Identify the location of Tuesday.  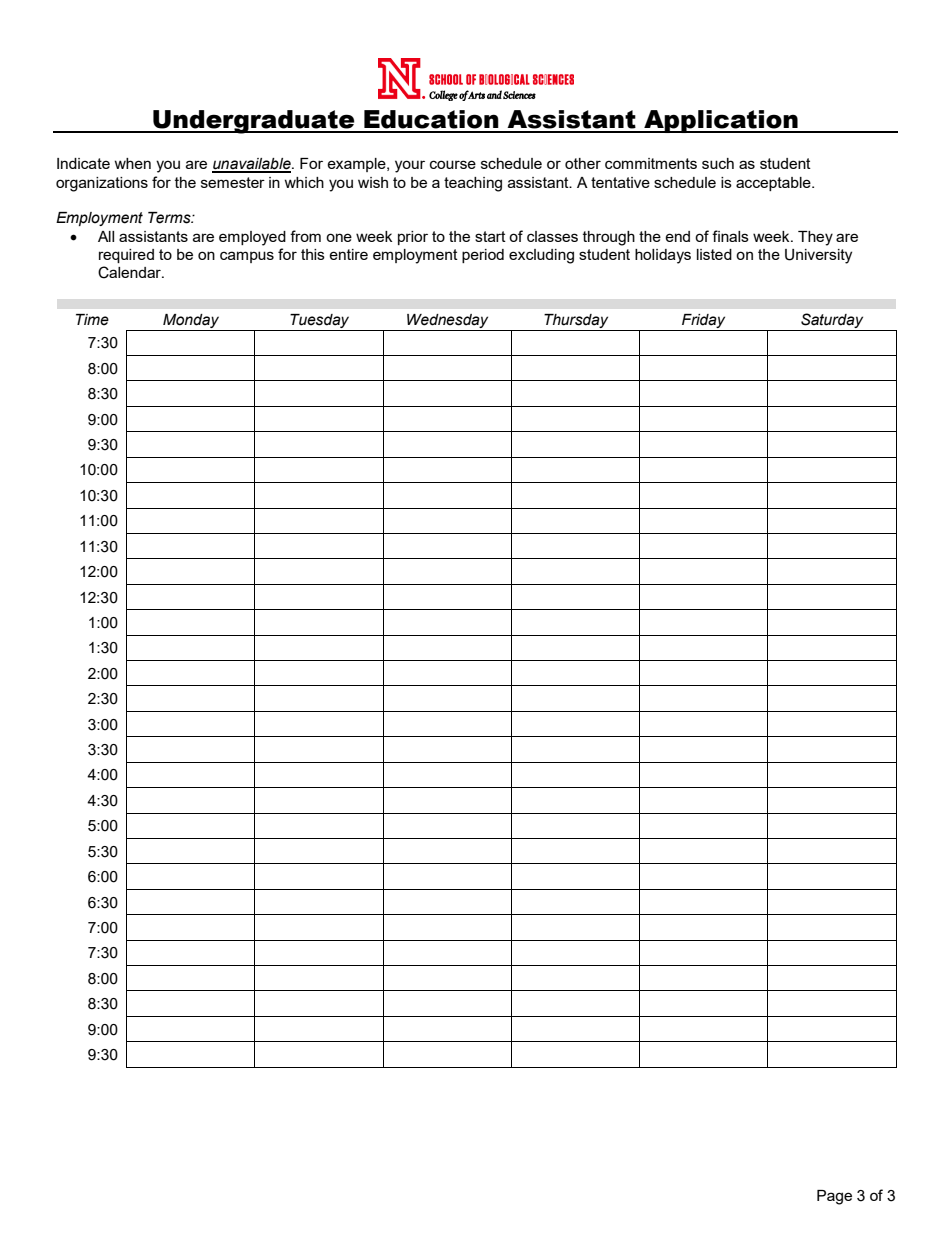
(319, 321).
